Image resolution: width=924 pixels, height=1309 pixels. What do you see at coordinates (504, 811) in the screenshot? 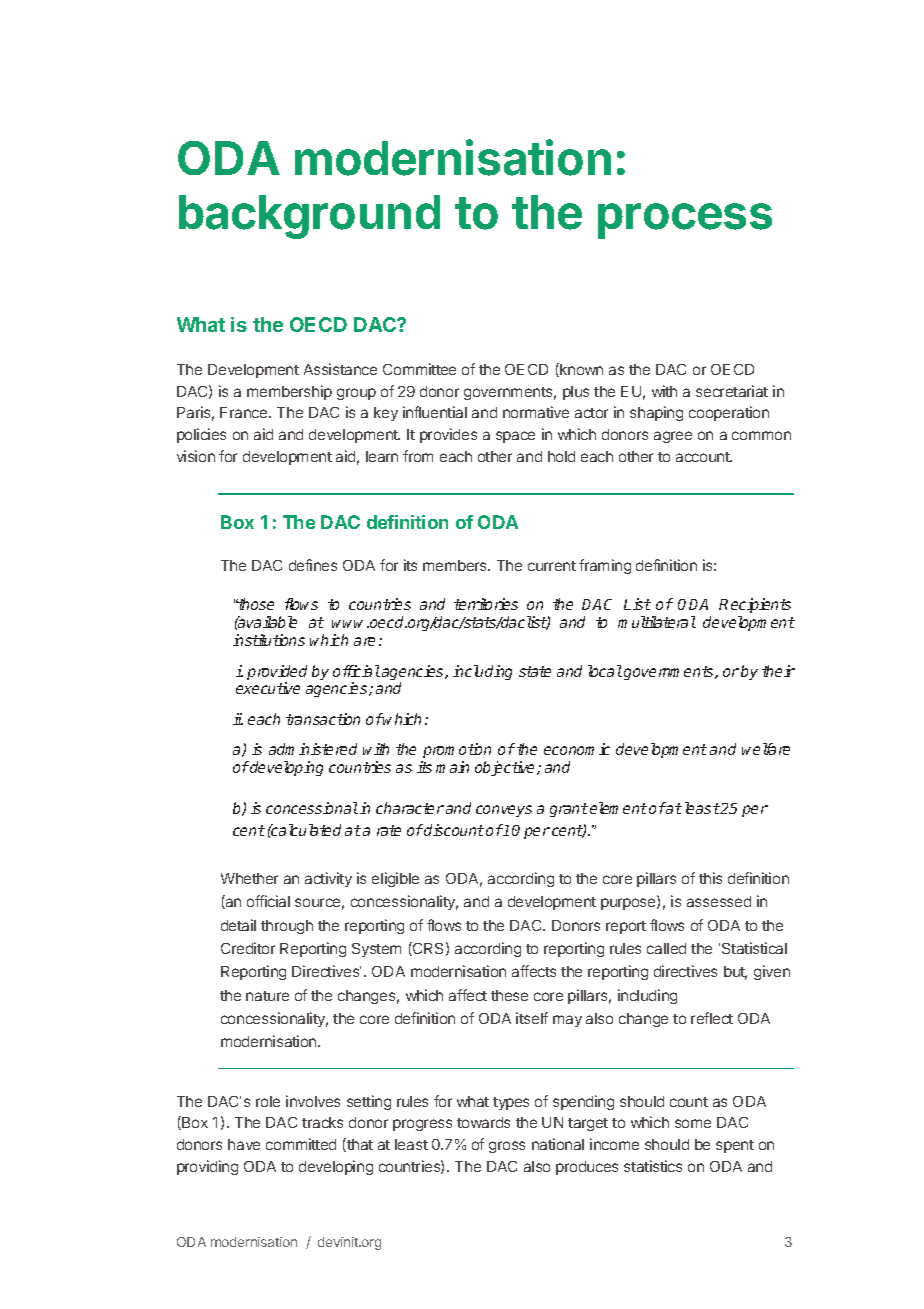
I see `conveys` at bounding box center [504, 811].
